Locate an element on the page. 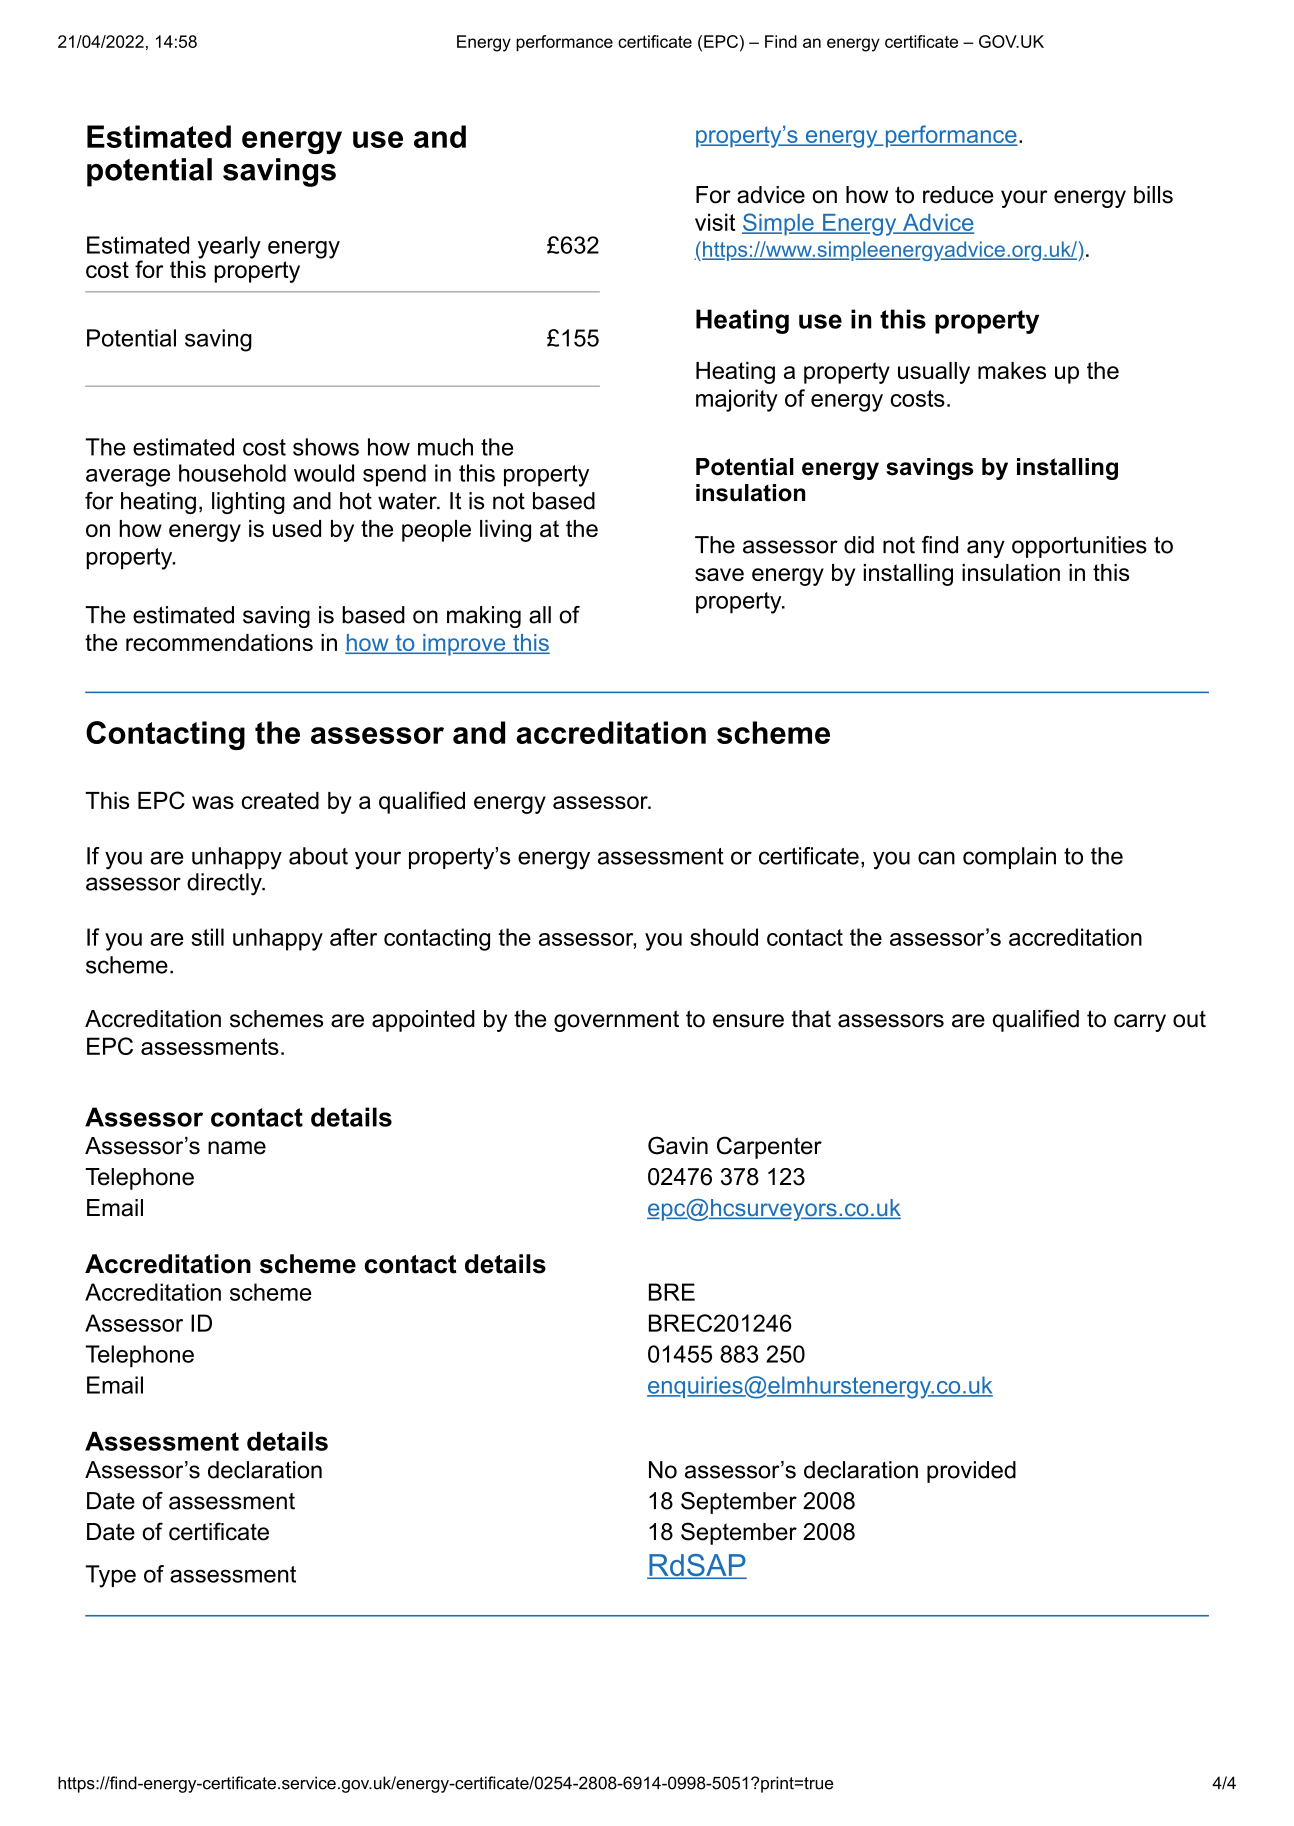 The image size is (1294, 1826). reduce is located at coordinates (958, 195).
